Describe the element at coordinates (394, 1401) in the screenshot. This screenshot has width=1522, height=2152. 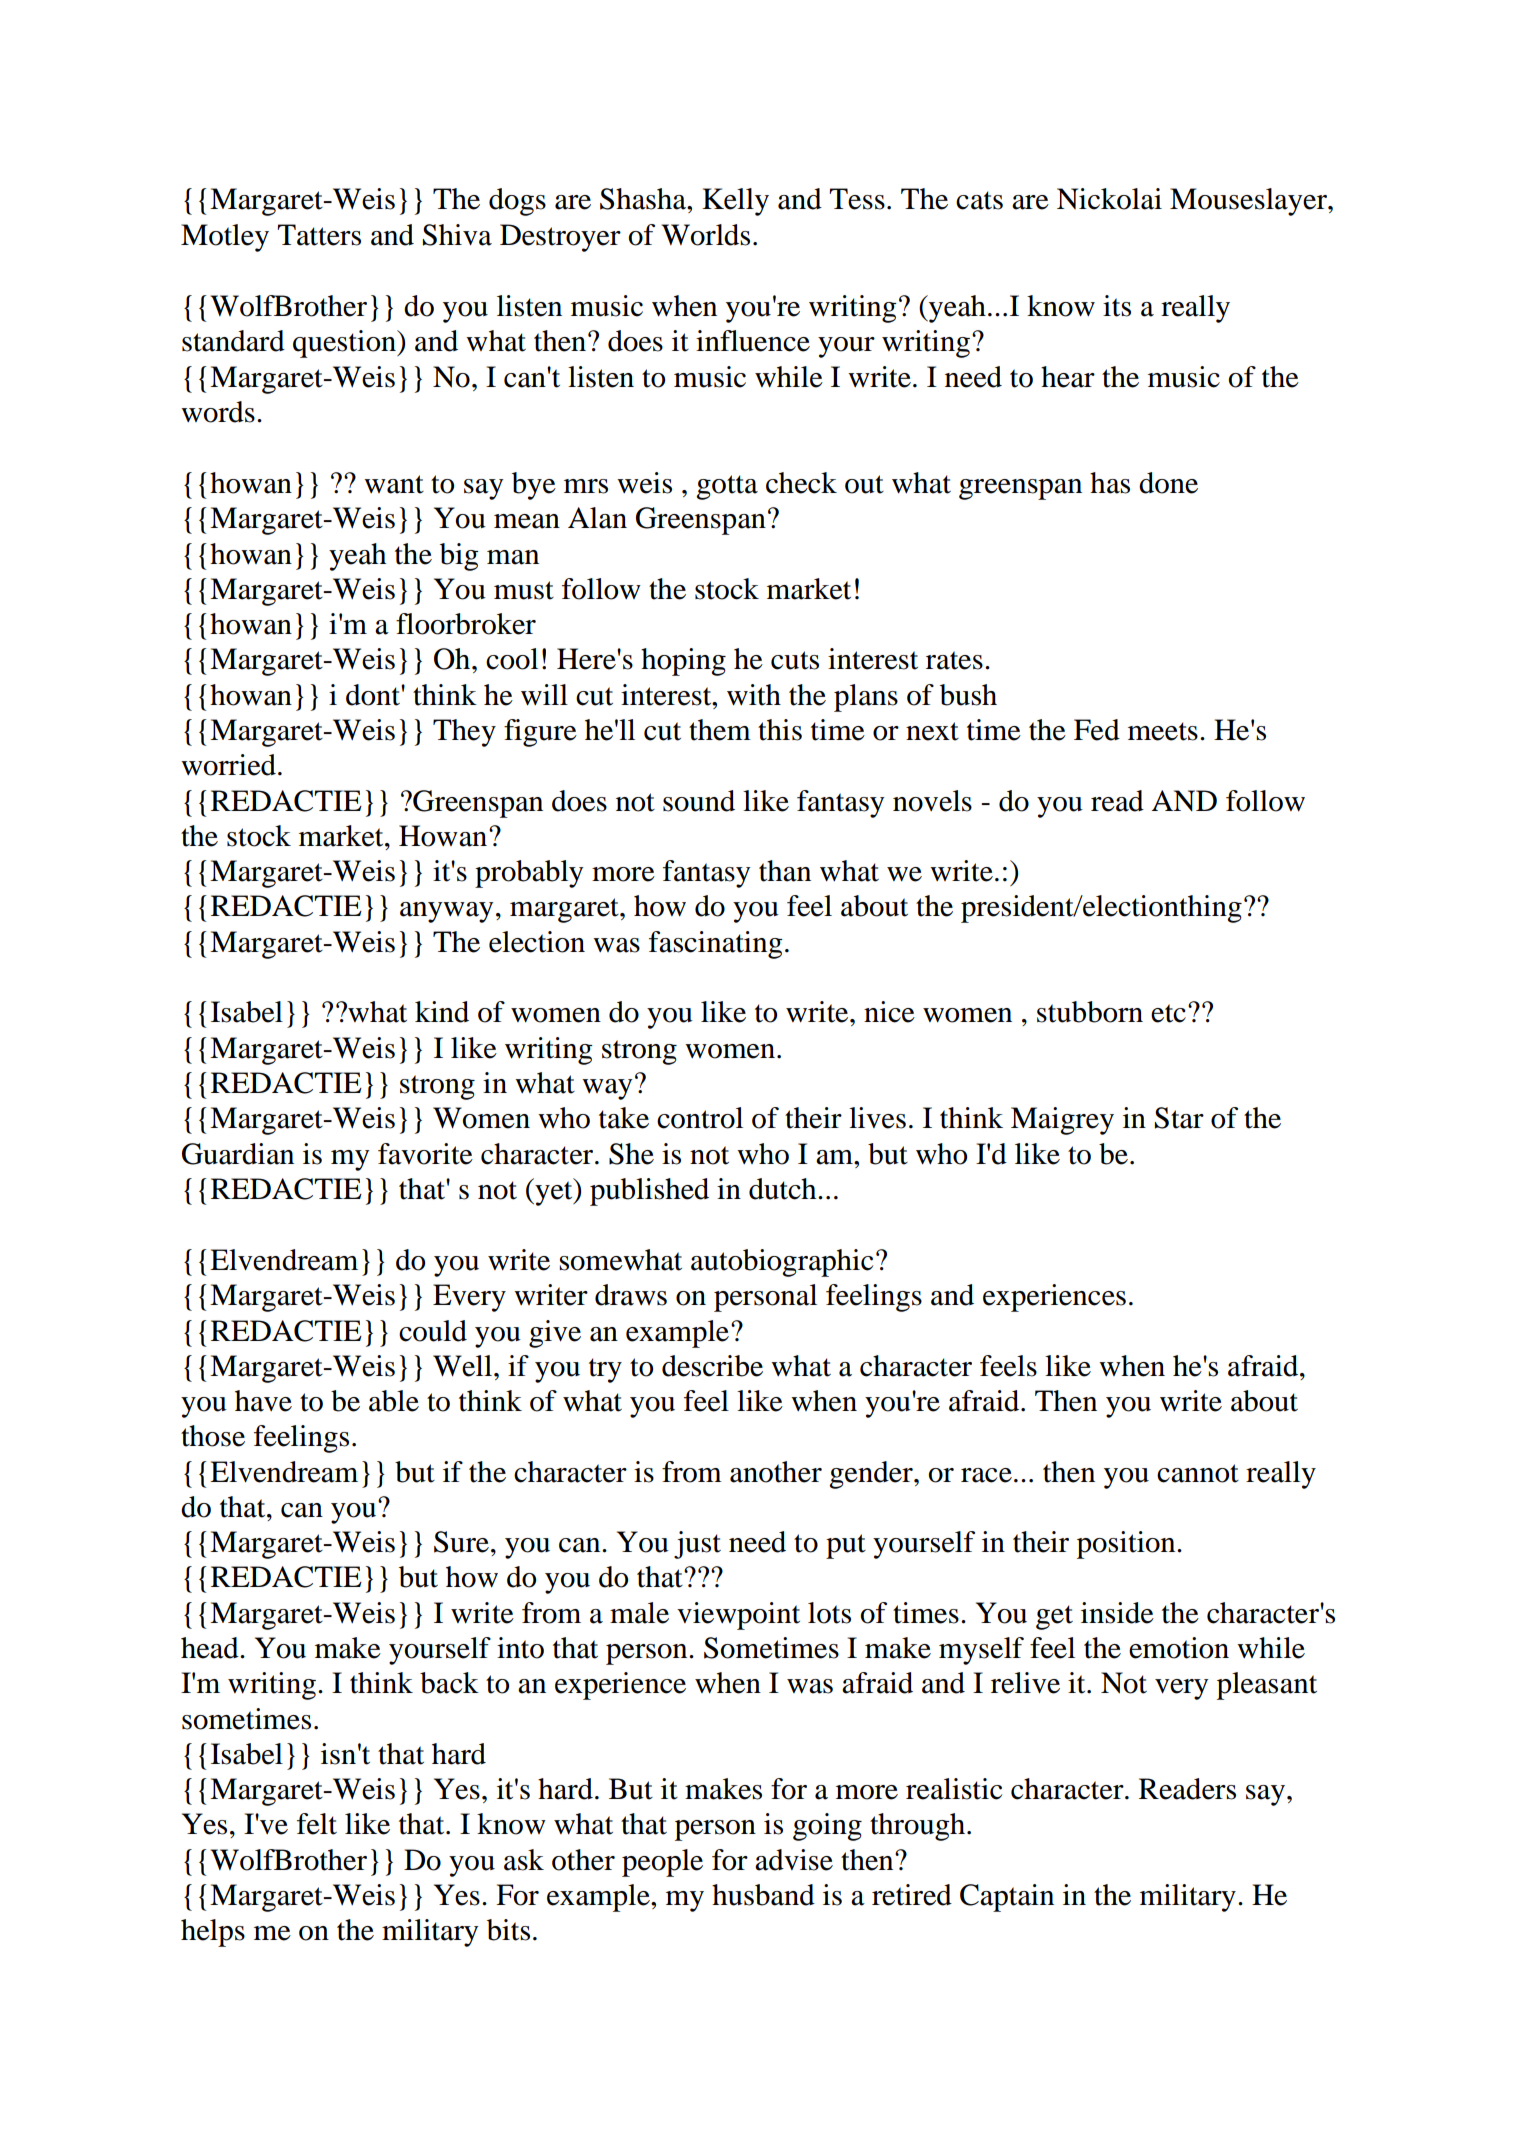
I see `able` at that location.
